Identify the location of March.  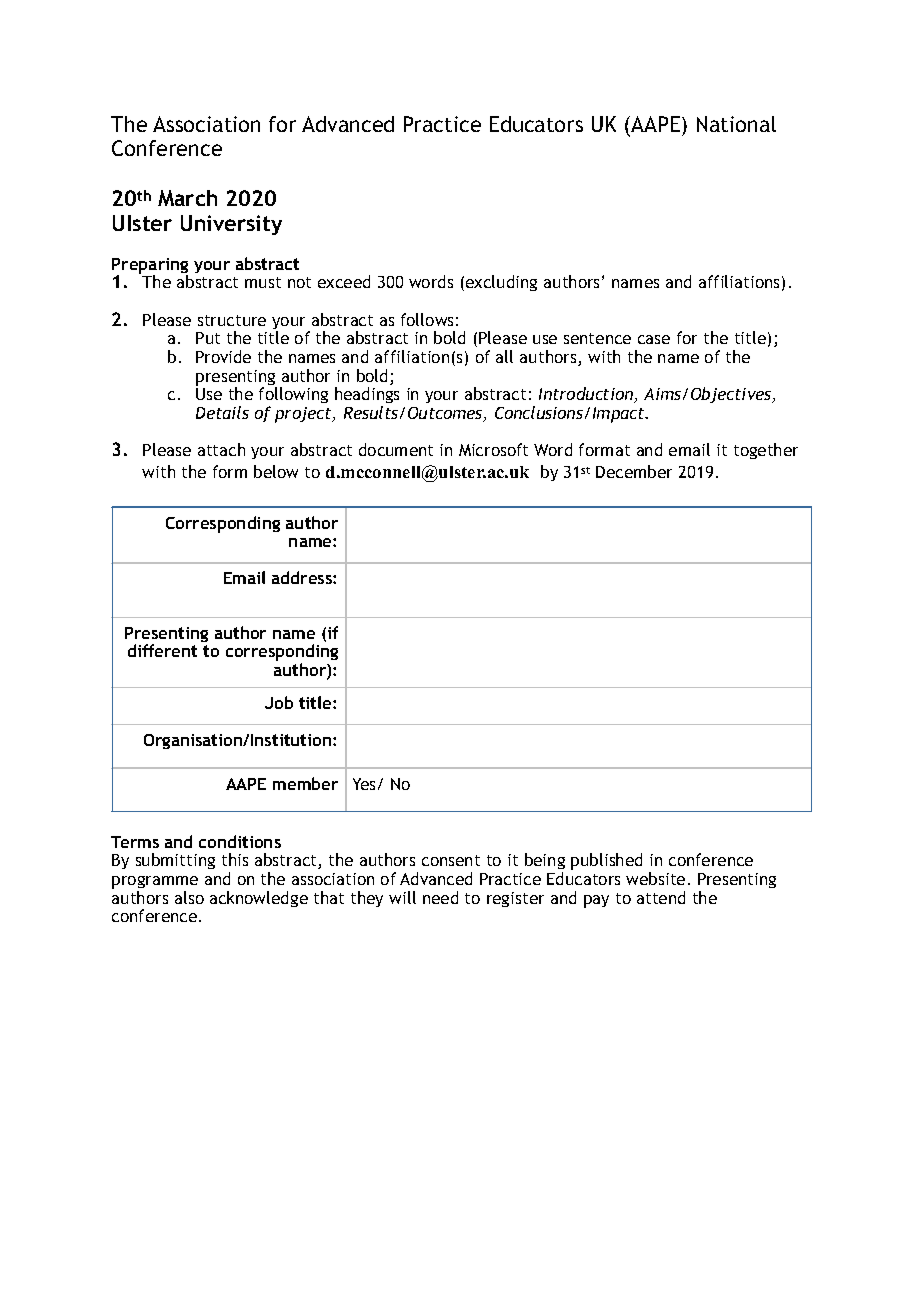
(187, 198).
